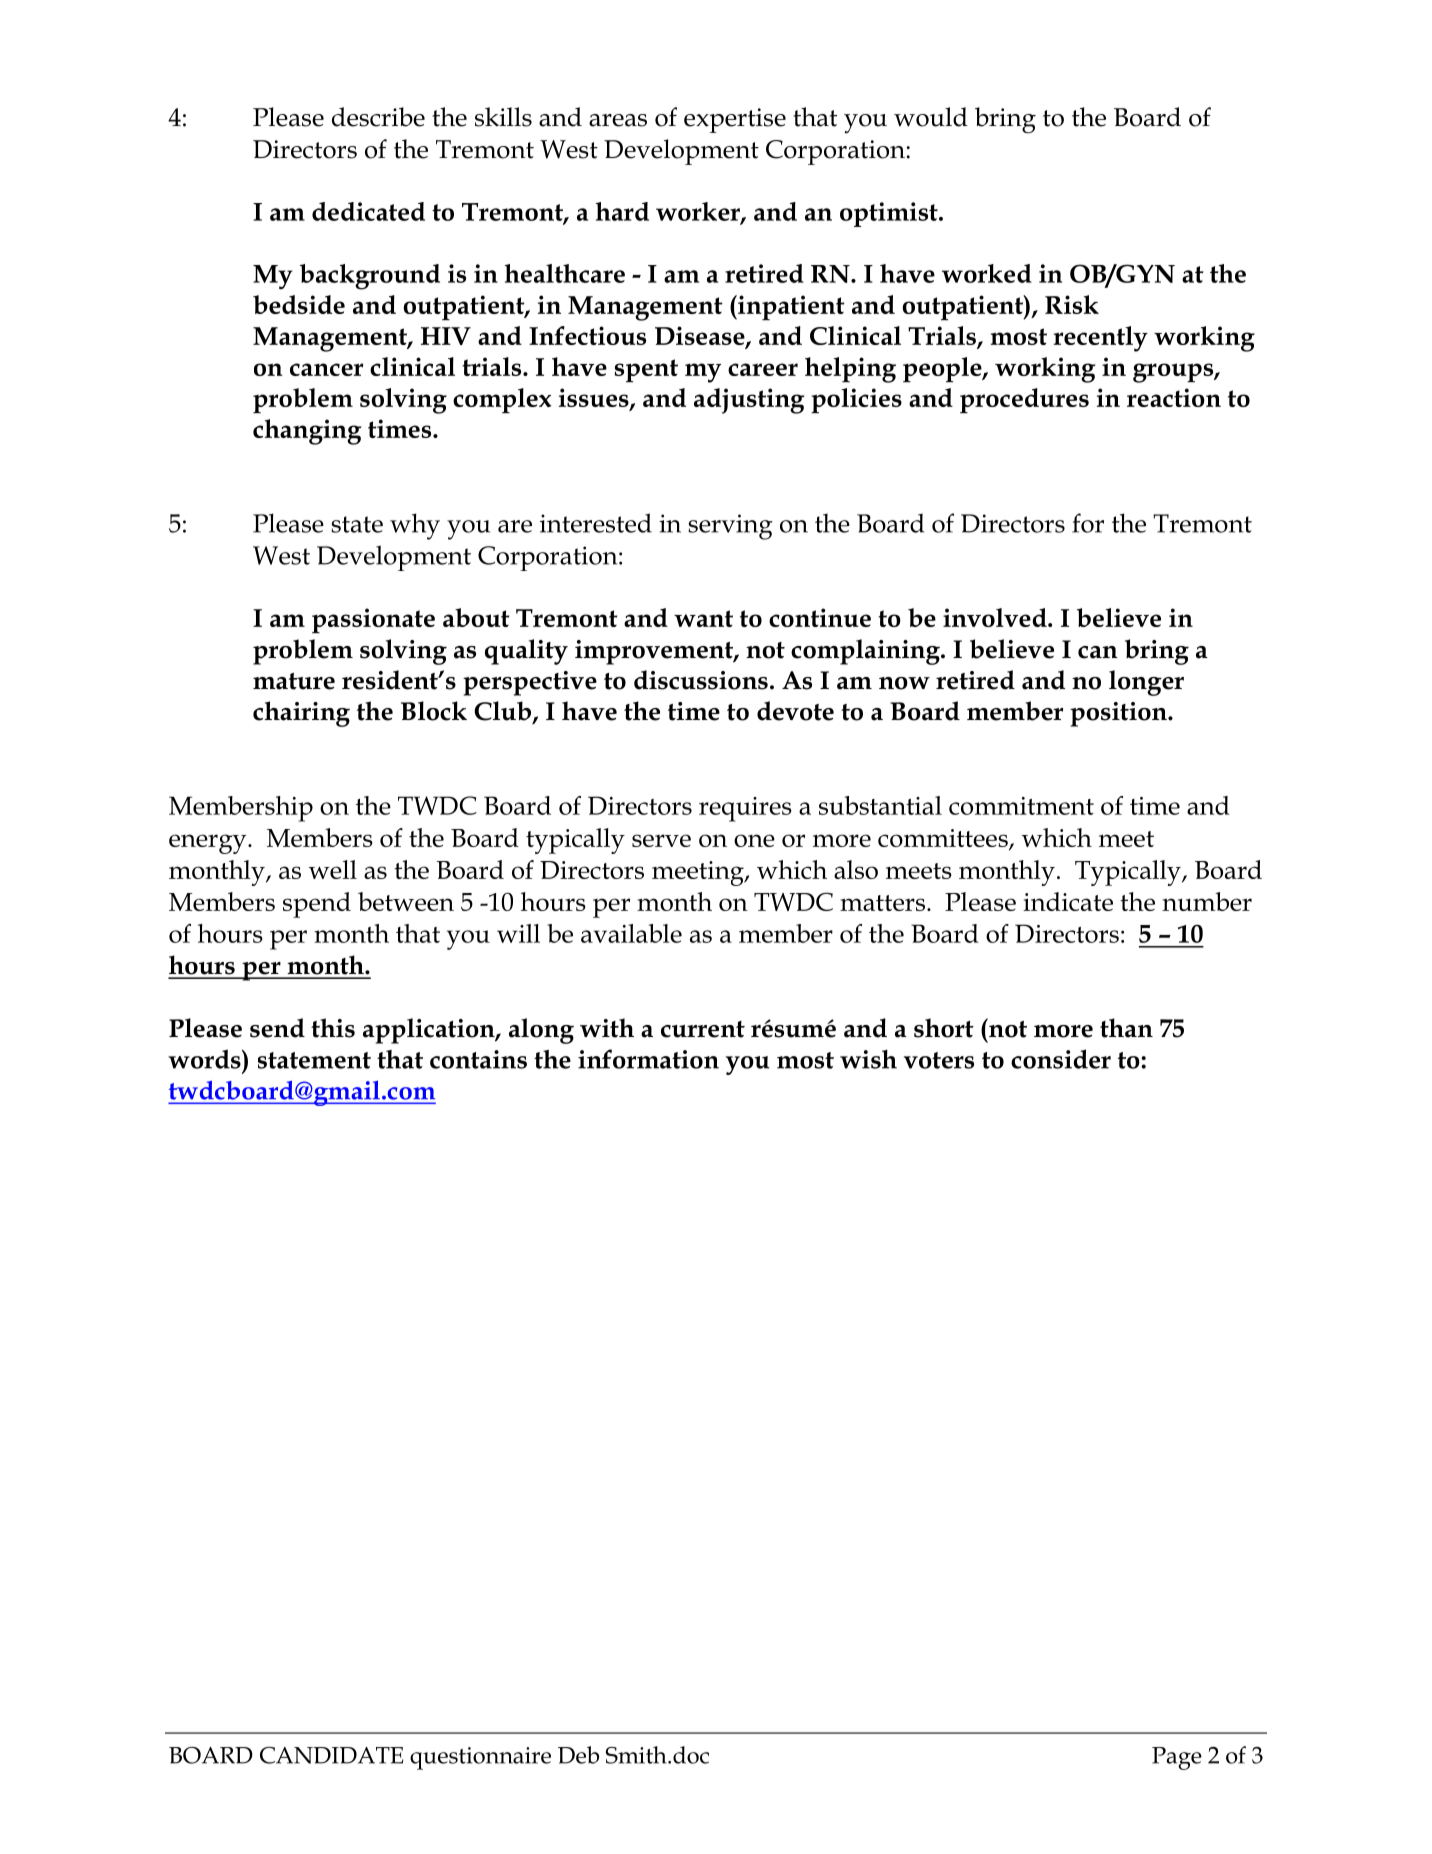  I want to click on dedicated, so click(368, 211).
